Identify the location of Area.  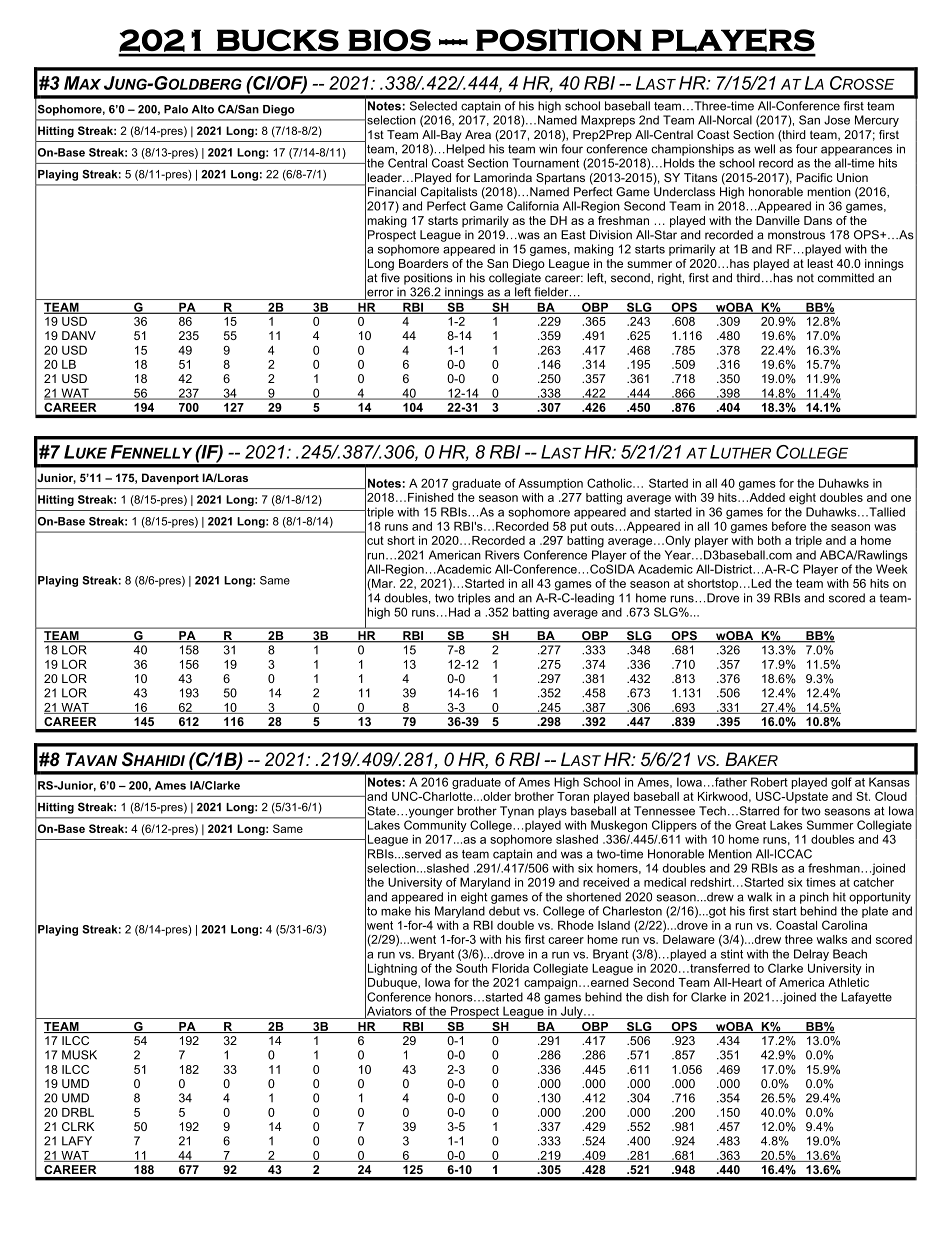
(478, 134).
